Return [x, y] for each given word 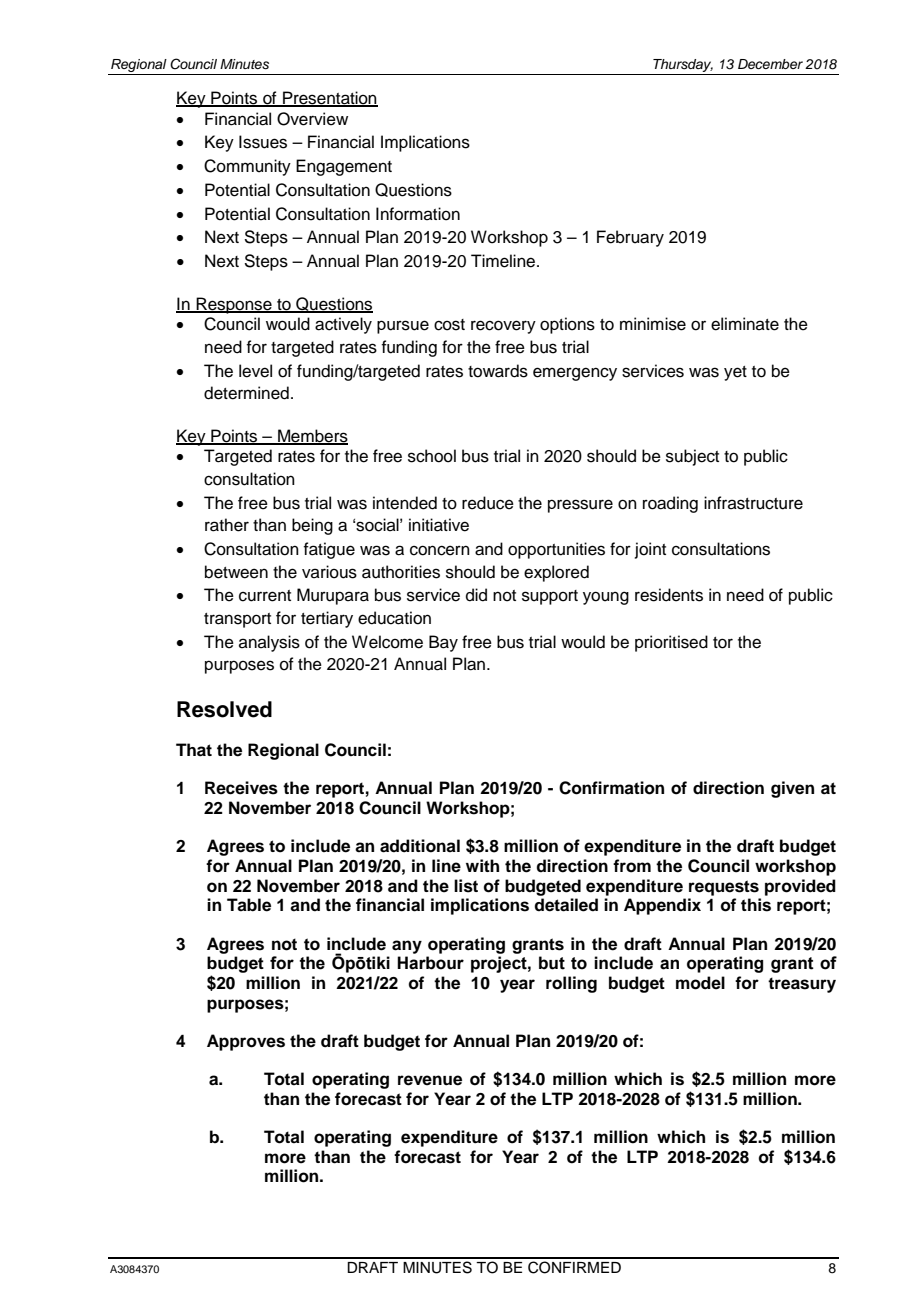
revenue [430, 1080]
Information [418, 214]
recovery [503, 327]
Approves [246, 1042]
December [770, 64]
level [255, 371]
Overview [312, 119]
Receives [241, 788]
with [482, 865]
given [792, 789]
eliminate [745, 324]
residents [669, 595]
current [265, 596]
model [700, 983]
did [476, 595]
